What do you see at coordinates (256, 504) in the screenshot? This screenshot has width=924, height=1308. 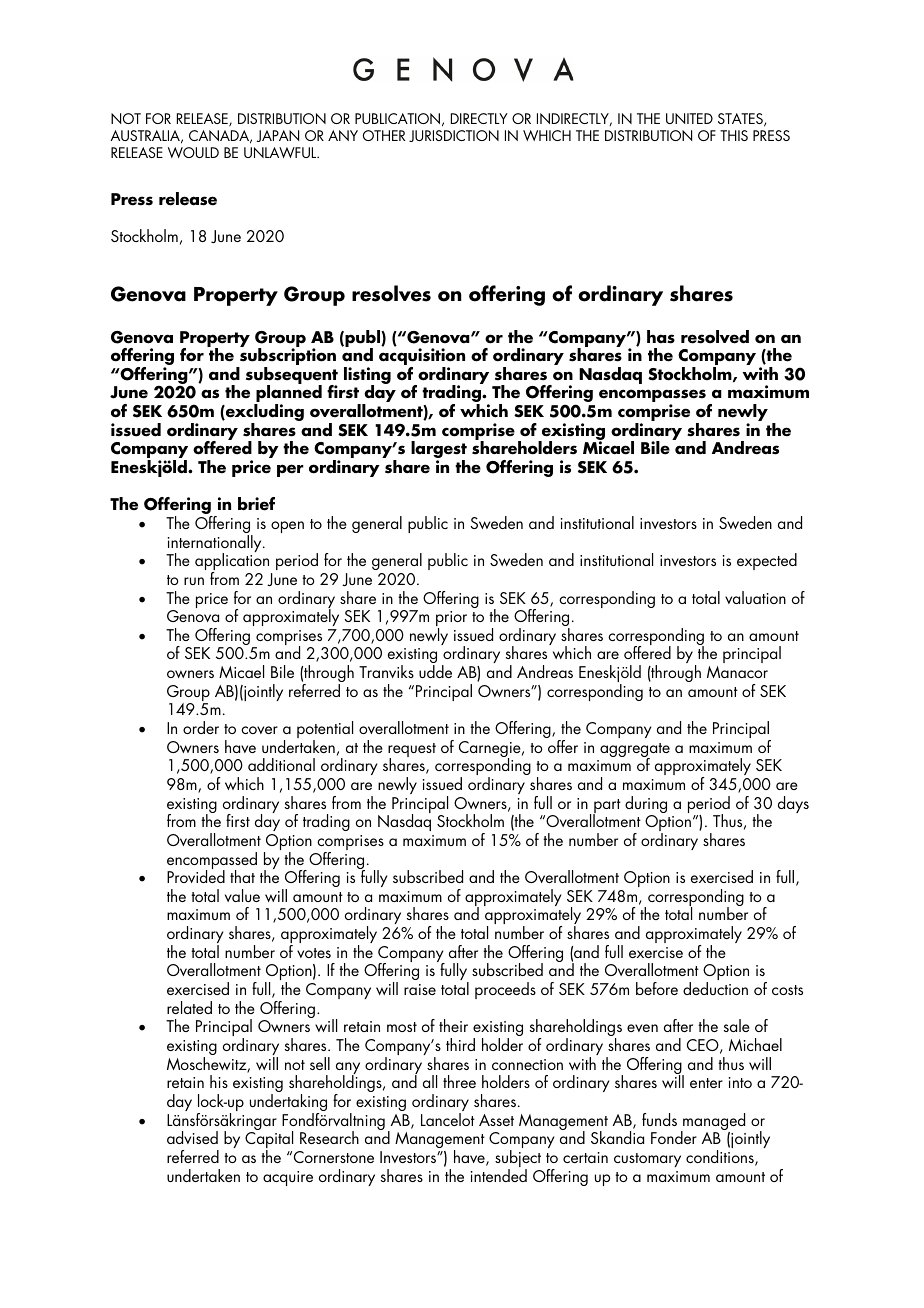 I see `brief` at bounding box center [256, 504].
